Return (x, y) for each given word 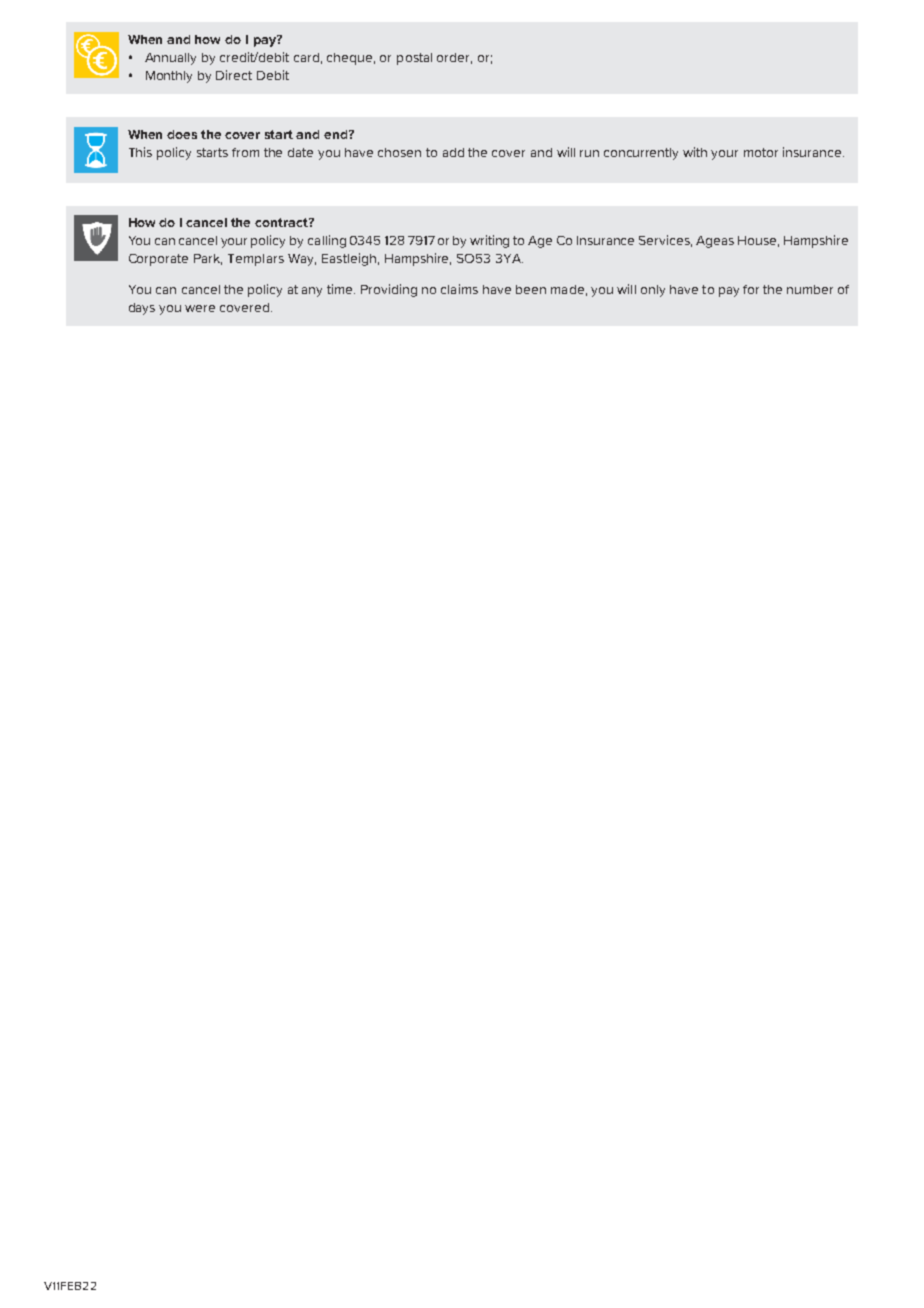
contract (282, 222)
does (182, 134)
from (245, 152)
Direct (234, 75)
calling (327, 241)
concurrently (641, 154)
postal (414, 59)
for (751, 289)
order (454, 58)
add (453, 152)
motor (761, 152)
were (200, 308)
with (695, 152)
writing (489, 241)
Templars (256, 260)
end (337, 134)
